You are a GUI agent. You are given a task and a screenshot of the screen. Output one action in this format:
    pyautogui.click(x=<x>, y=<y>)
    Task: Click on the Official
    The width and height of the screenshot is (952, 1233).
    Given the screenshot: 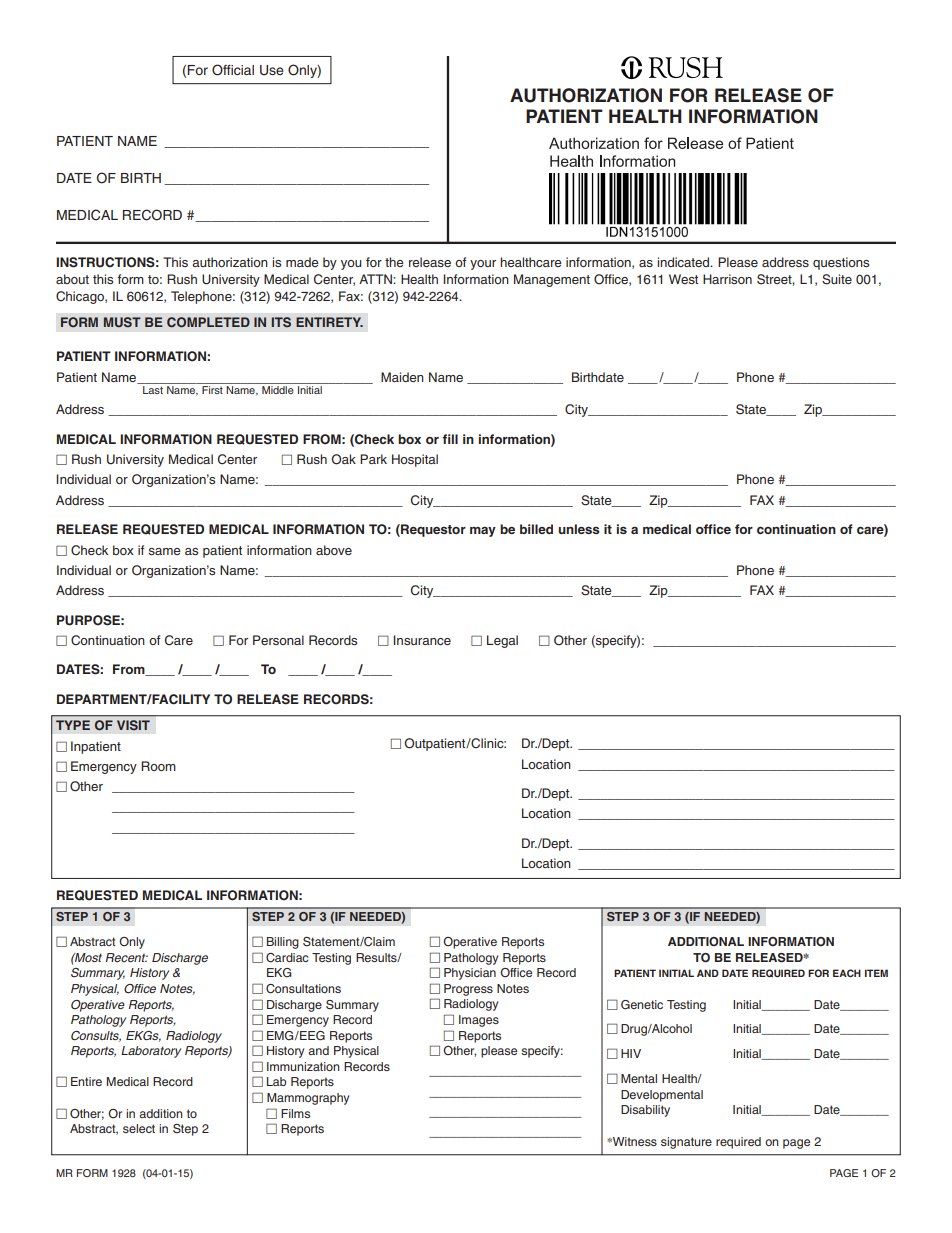 What is the action you would take?
    pyautogui.click(x=233, y=70)
